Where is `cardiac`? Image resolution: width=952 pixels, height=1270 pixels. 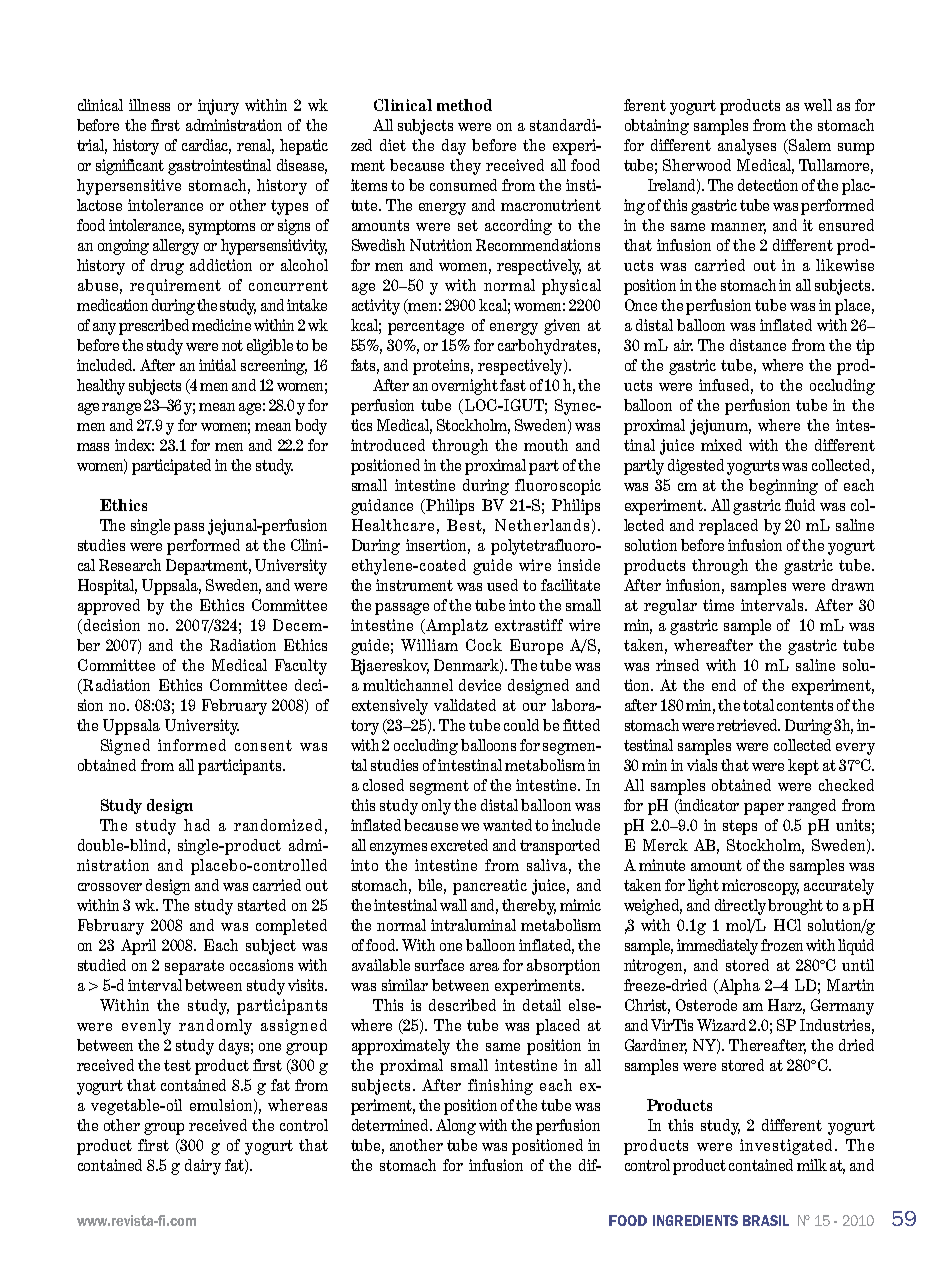
cardiac is located at coordinates (206, 146).
